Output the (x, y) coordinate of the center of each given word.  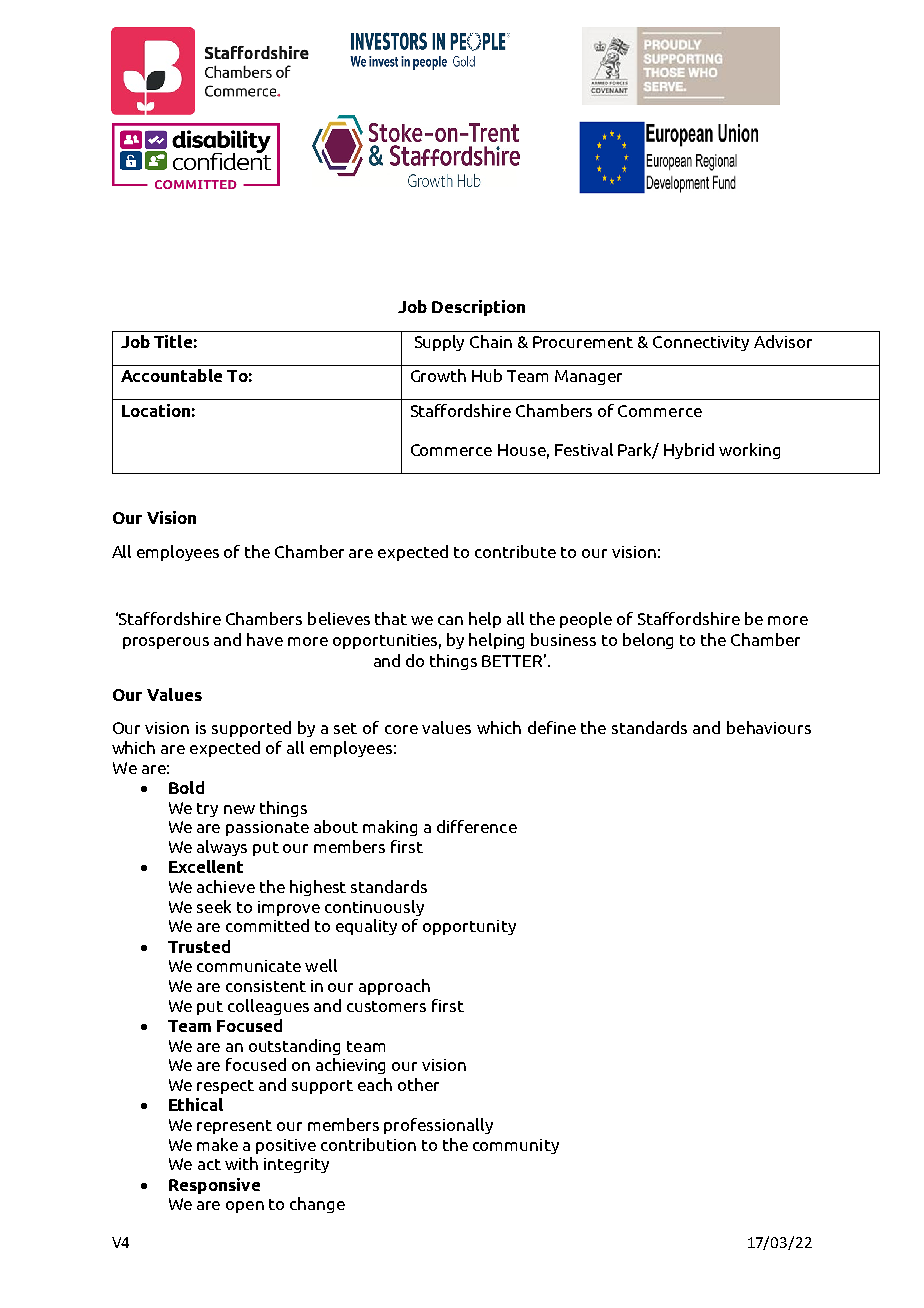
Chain (491, 341)
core (401, 729)
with (241, 1163)
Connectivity (701, 343)
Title (173, 341)
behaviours (769, 727)
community (516, 1146)
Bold (186, 787)
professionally (438, 1126)
